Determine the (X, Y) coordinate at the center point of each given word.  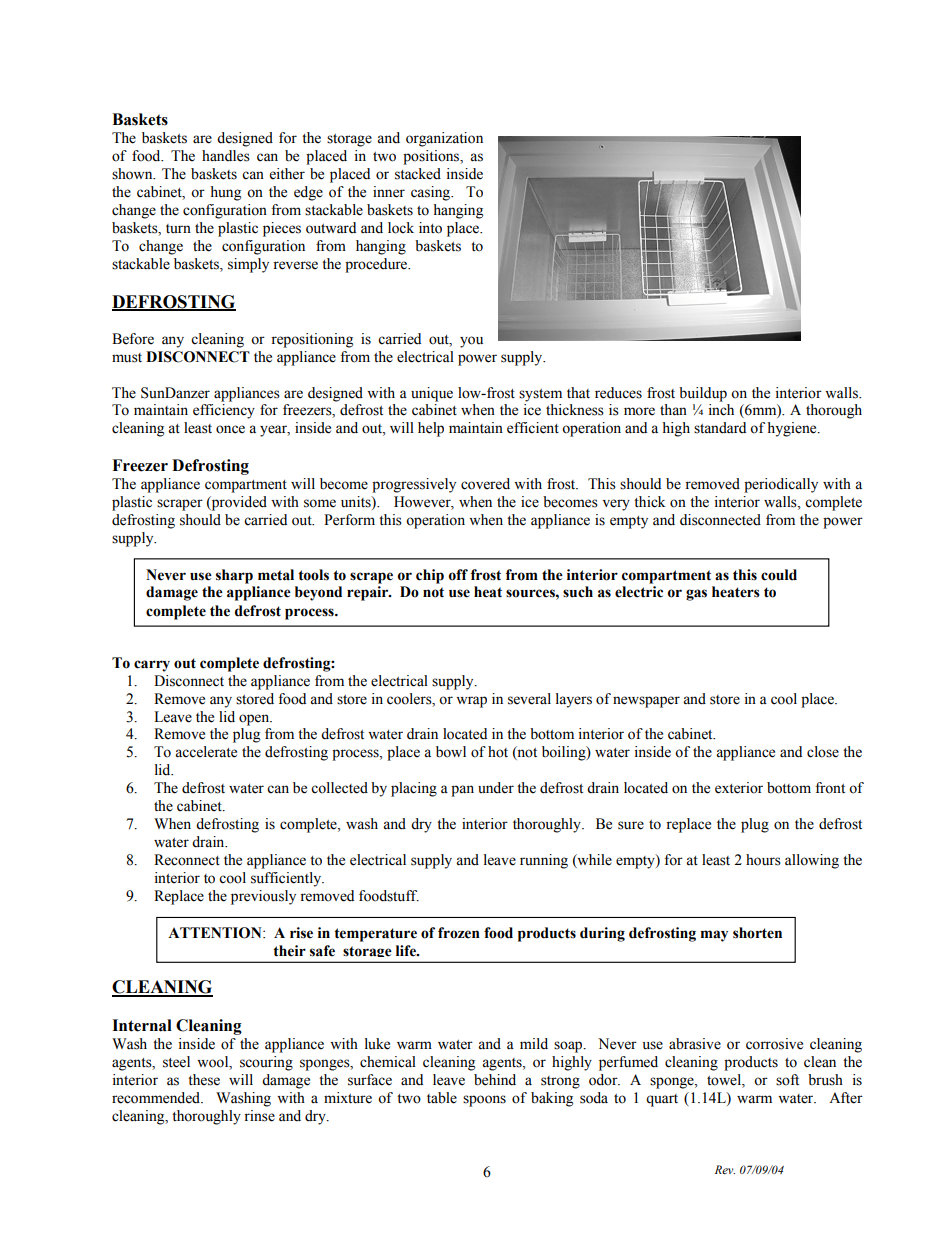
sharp (234, 576)
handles (226, 156)
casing (432, 193)
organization (444, 139)
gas (696, 595)
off (458, 575)
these (204, 1080)
